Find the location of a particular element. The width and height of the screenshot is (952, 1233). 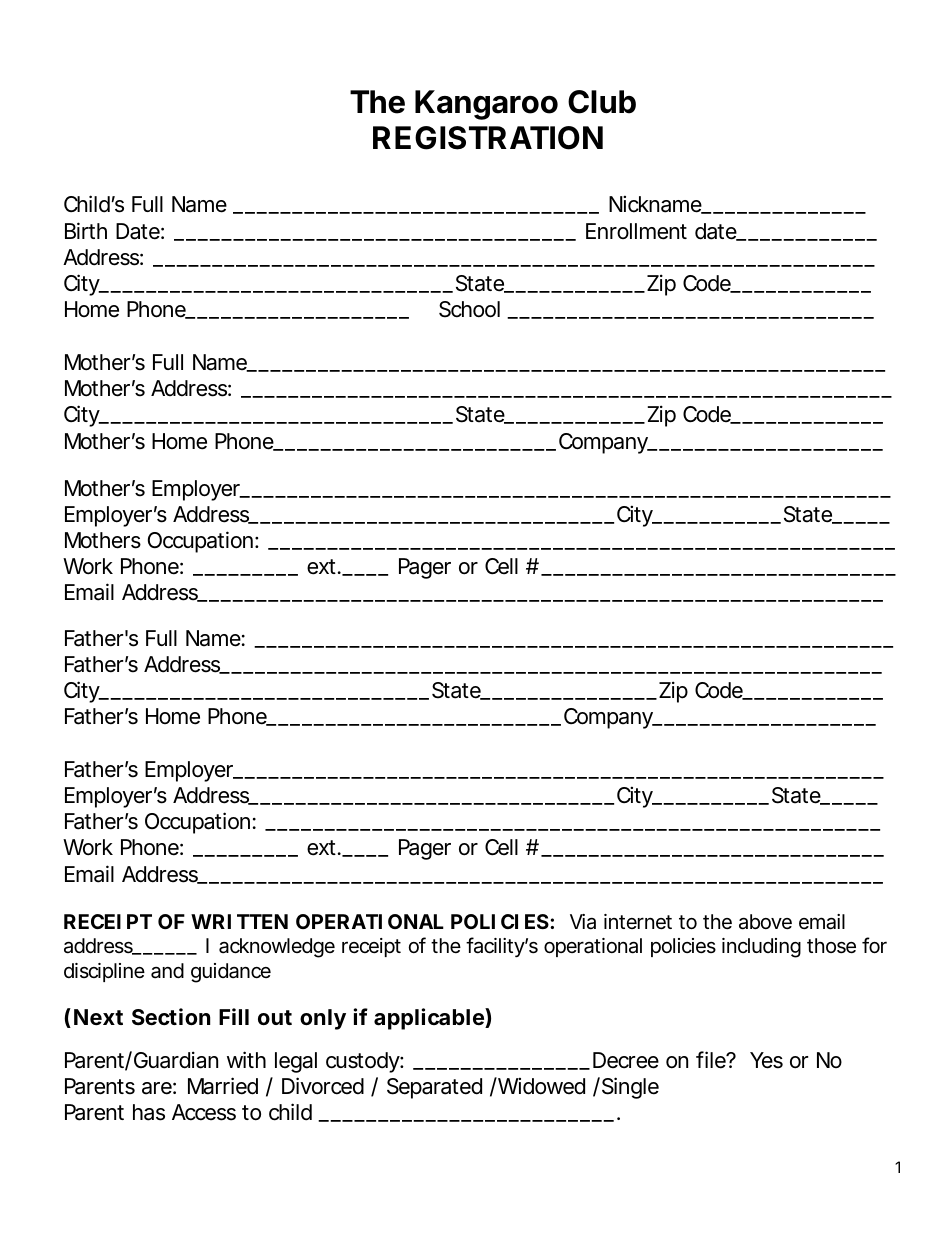

applicable is located at coordinates (430, 1019).
